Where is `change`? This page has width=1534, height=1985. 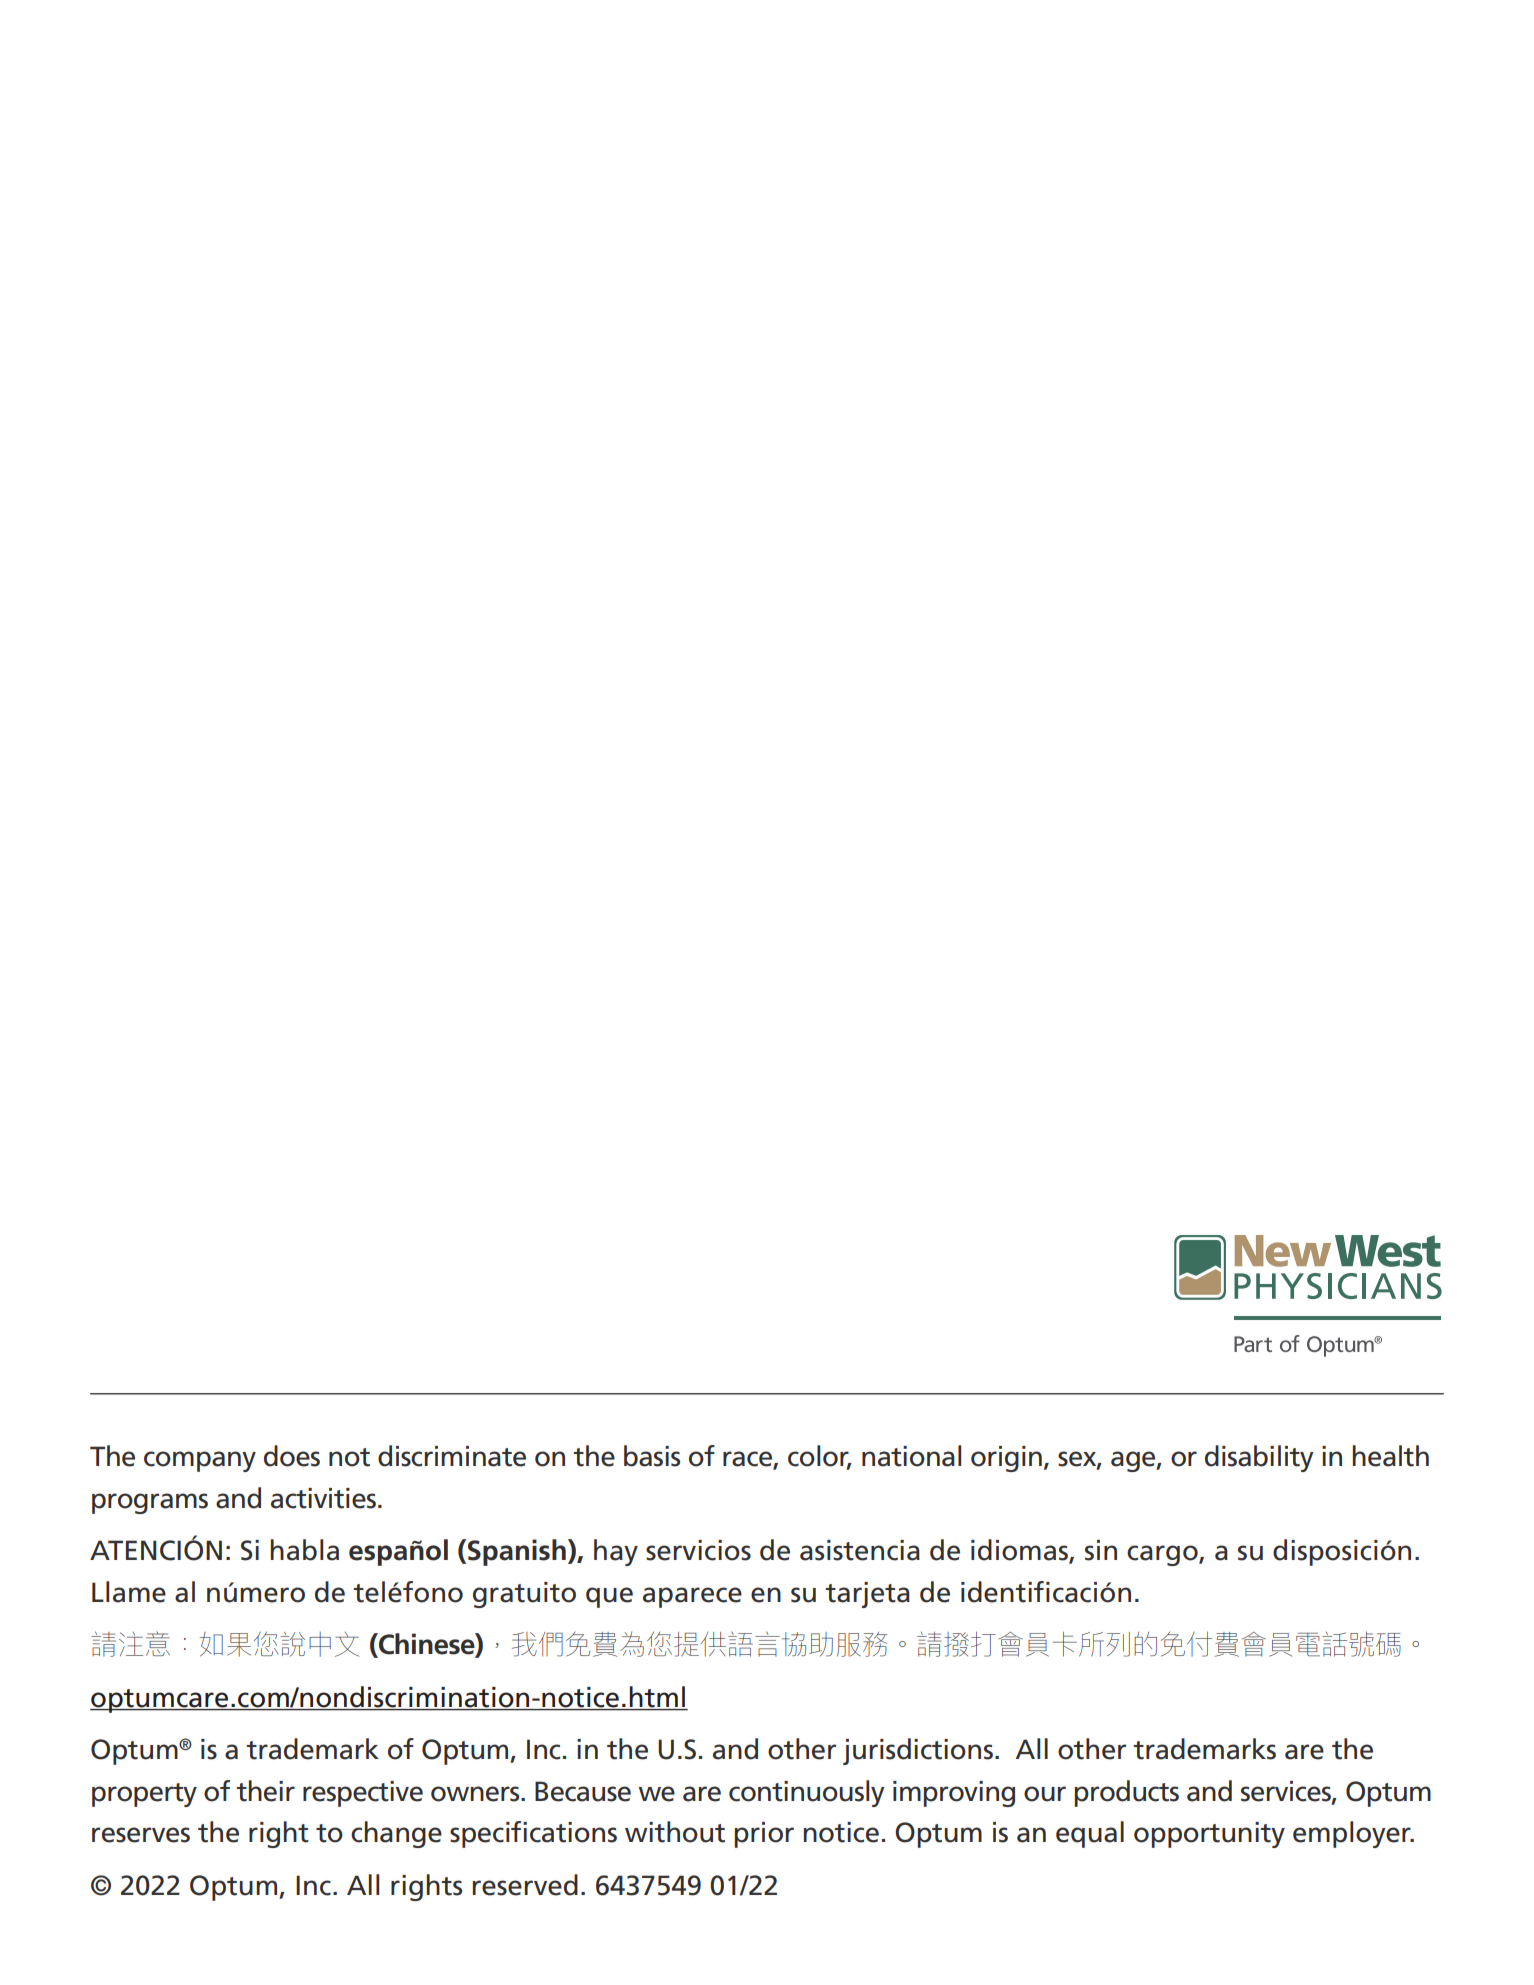
change is located at coordinates (396, 1834).
